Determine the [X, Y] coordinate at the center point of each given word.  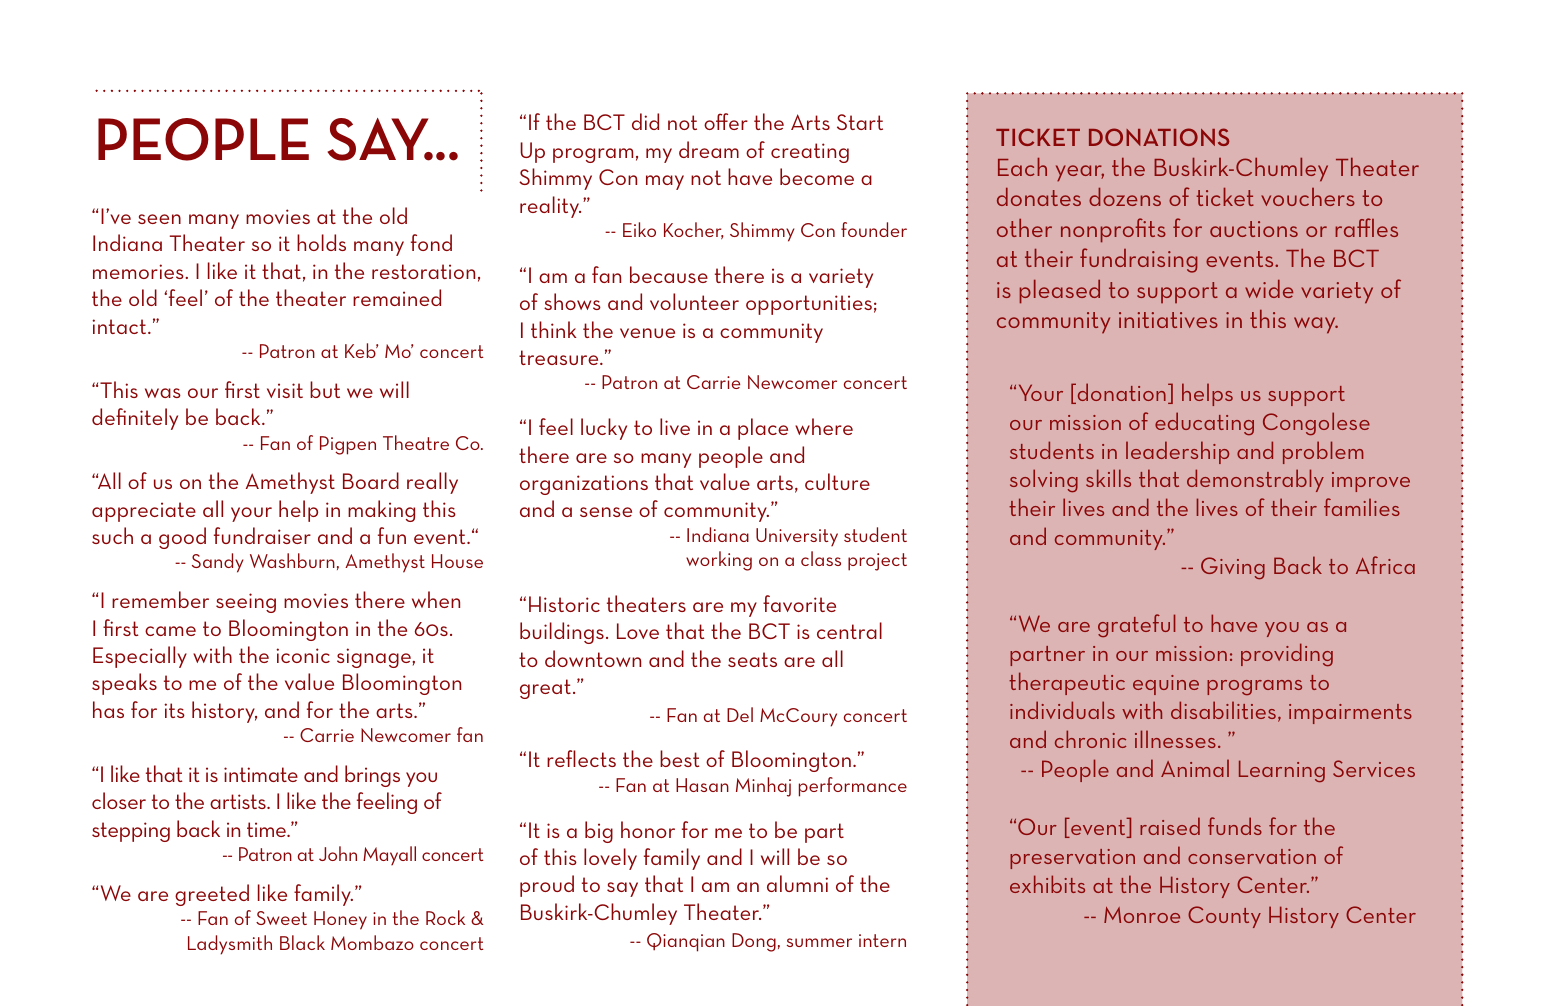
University [797, 537]
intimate [261, 774]
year [1080, 173]
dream [709, 149]
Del [740, 714]
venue [647, 333]
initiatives [1168, 320]
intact [120, 326]
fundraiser [262, 535]
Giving [1233, 568]
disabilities [1223, 710]
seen [159, 219]
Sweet [281, 918]
